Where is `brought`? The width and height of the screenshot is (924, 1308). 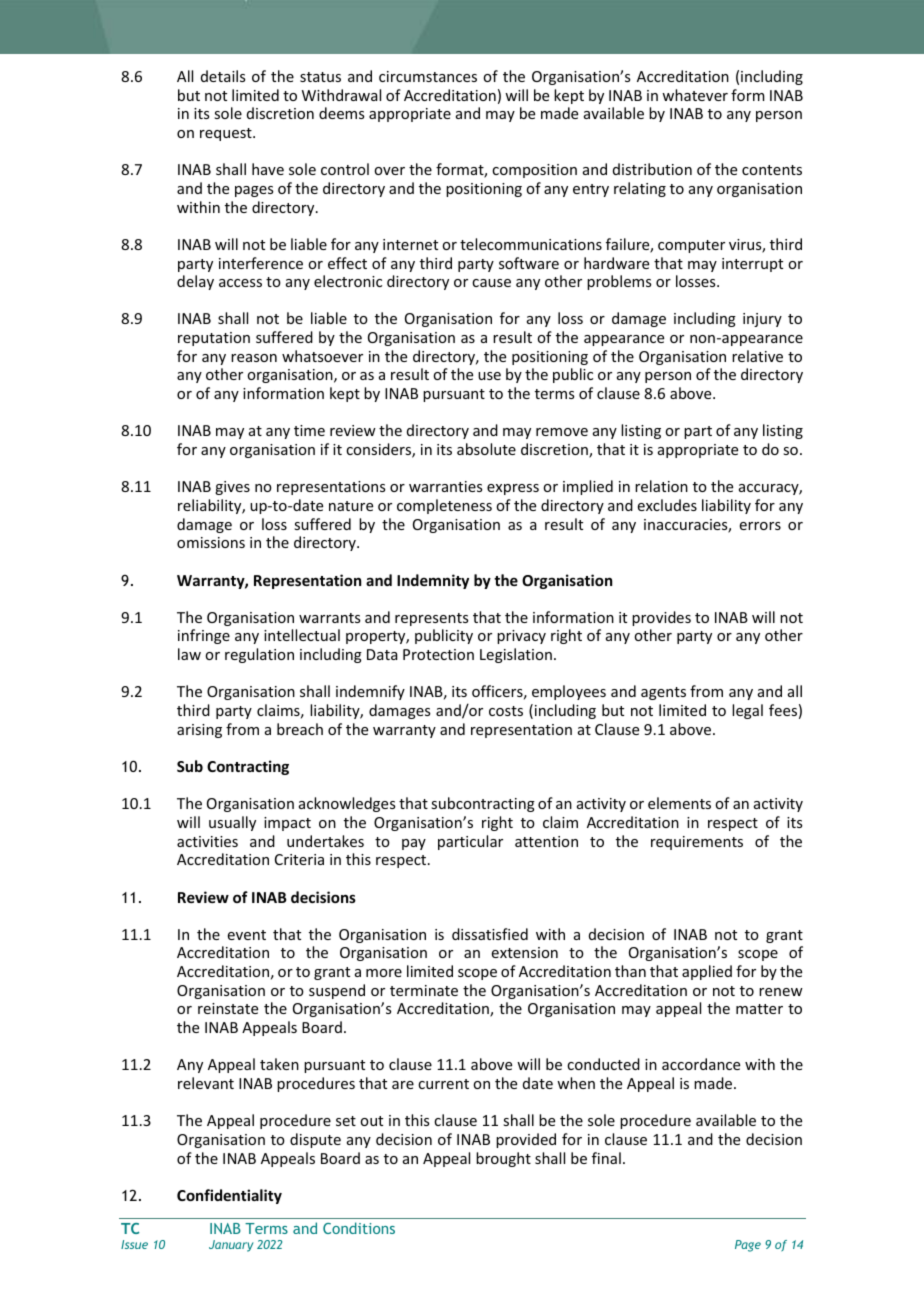
brought is located at coordinates (503, 1159).
